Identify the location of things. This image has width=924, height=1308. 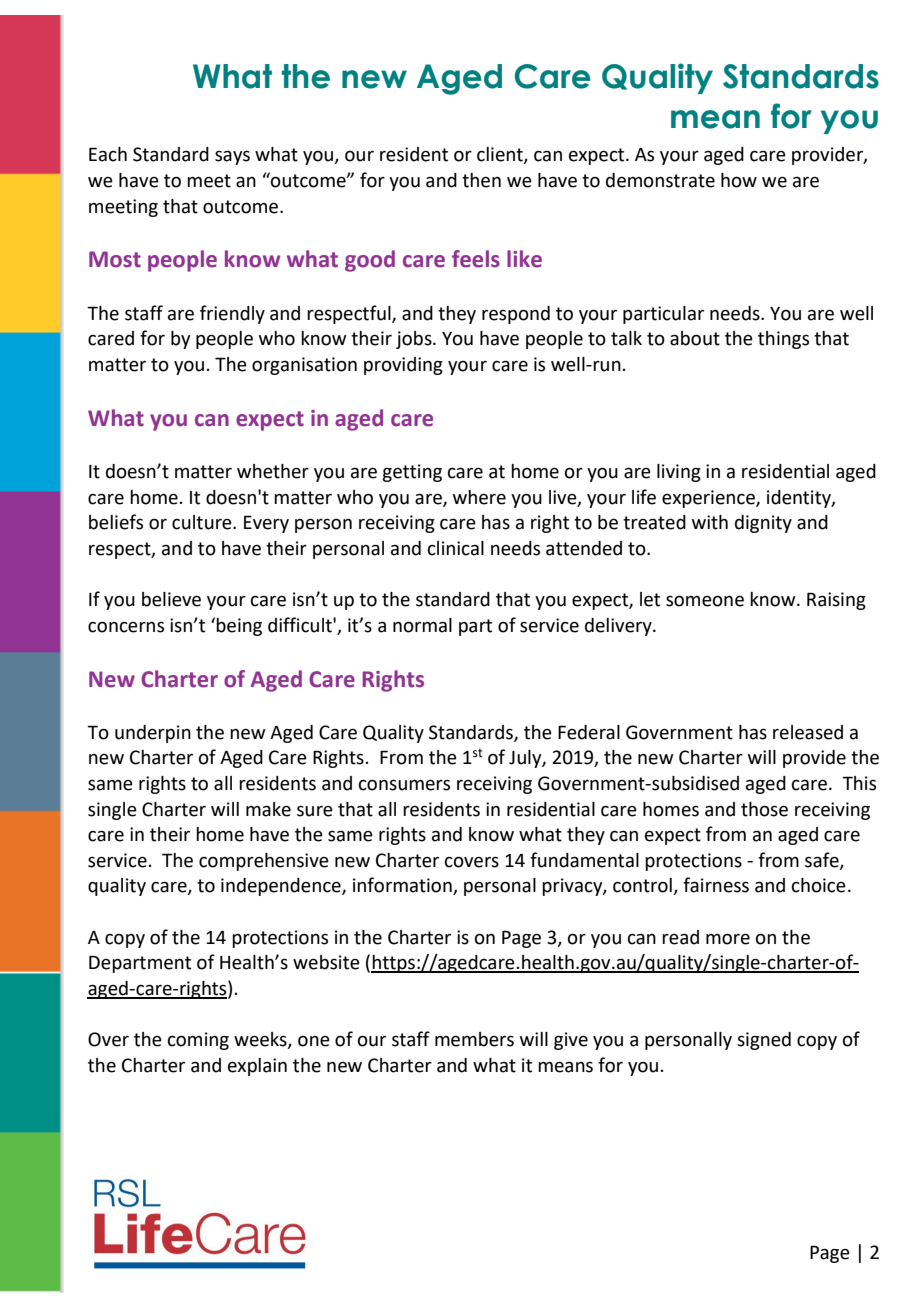
(783, 340).
